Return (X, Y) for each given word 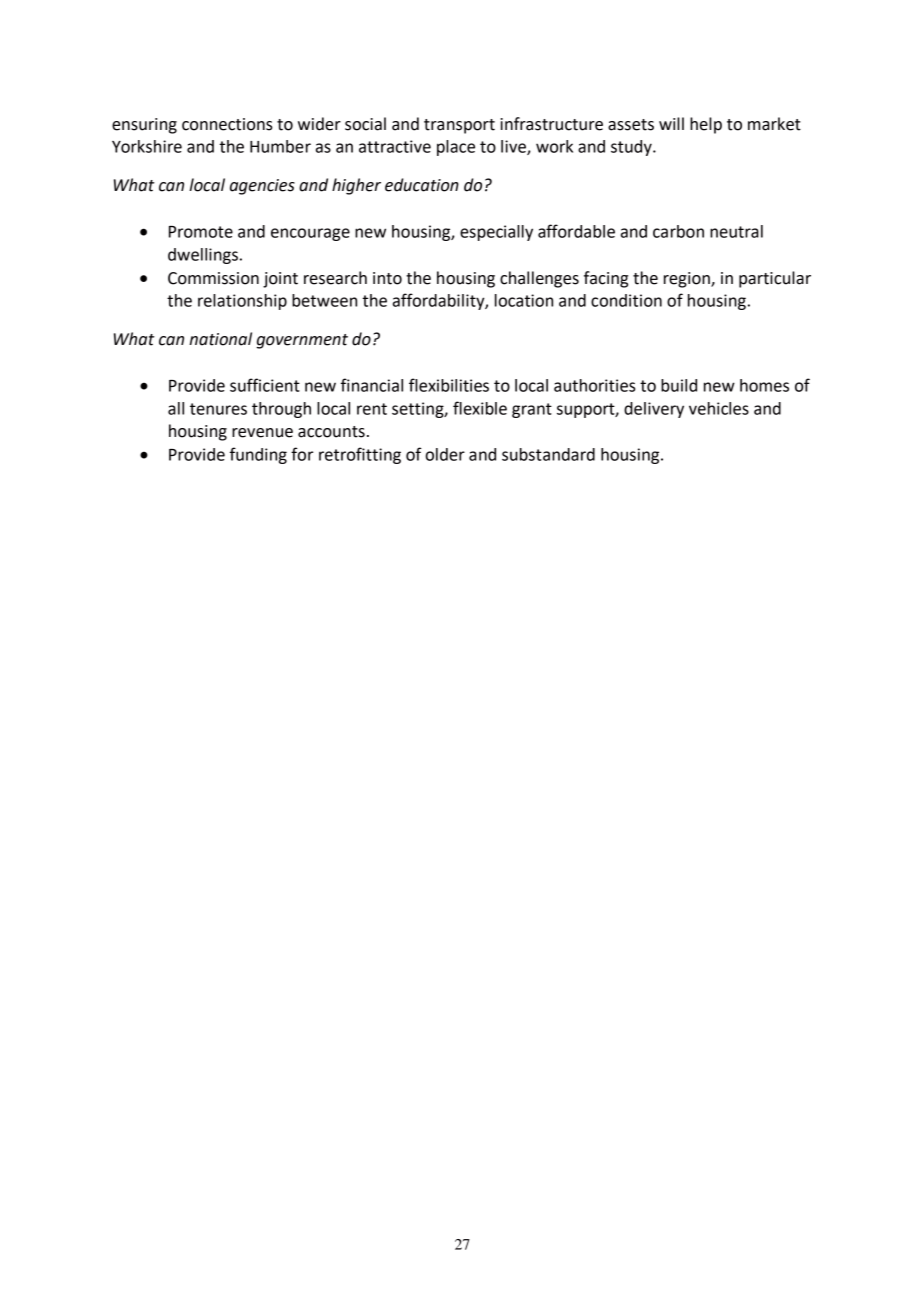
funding (258, 455)
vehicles (719, 408)
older (445, 454)
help (706, 125)
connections (227, 124)
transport (459, 126)
